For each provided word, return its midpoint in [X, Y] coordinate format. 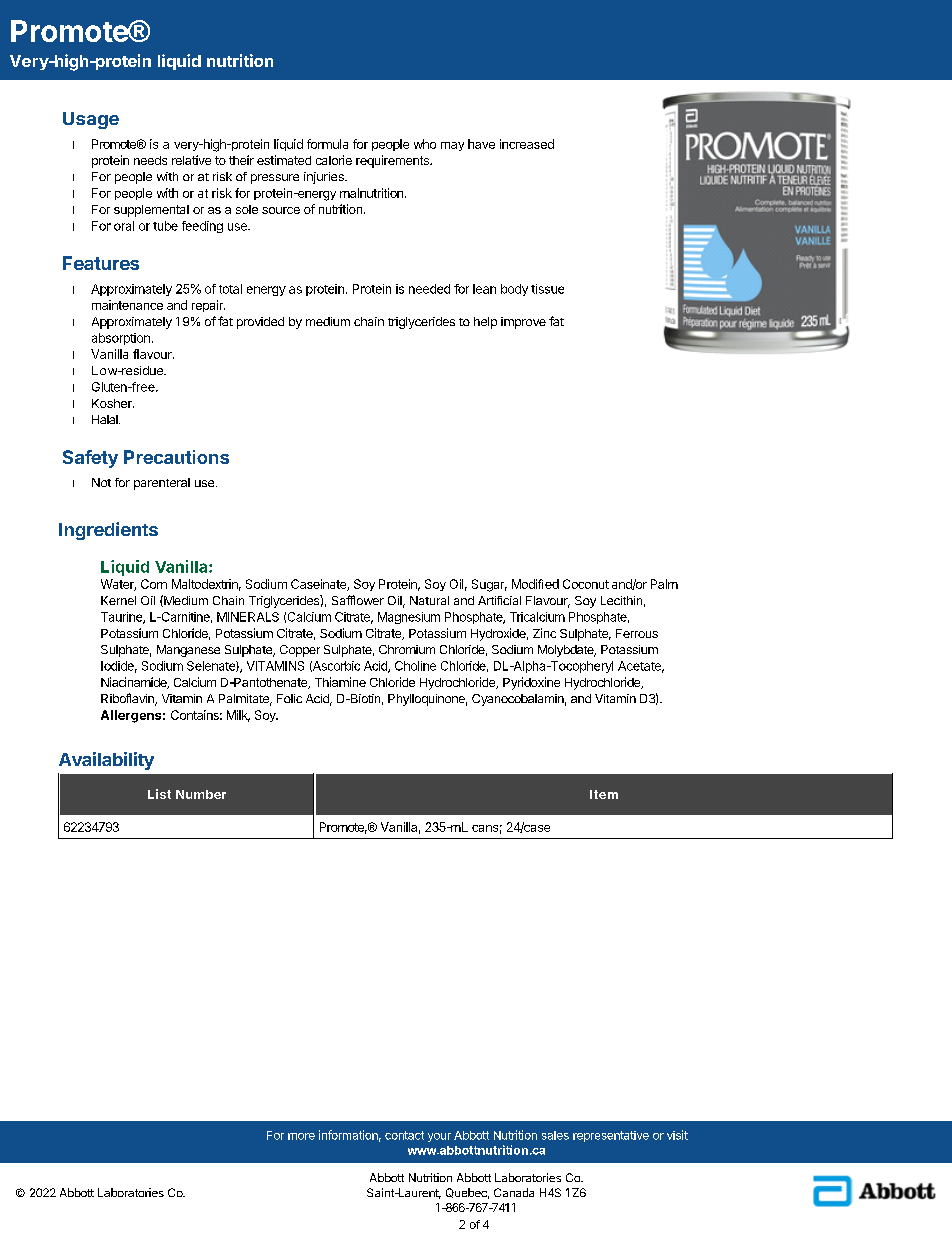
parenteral [162, 484]
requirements [393, 161]
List [159, 794]
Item [604, 794]
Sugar [489, 585]
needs [150, 160]
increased [527, 144]
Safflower [358, 600]
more [301, 1136]
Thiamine [340, 682]
